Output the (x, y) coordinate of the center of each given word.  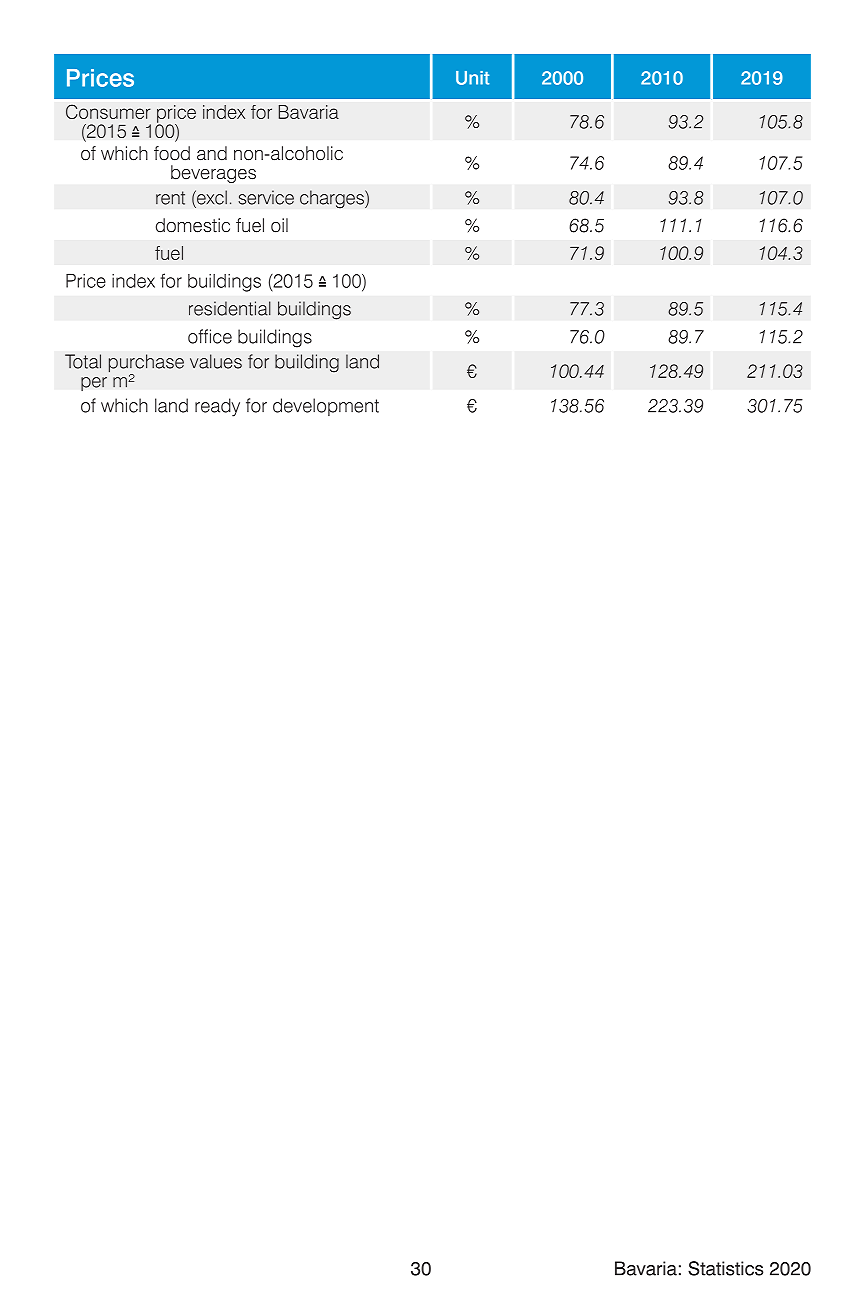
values (216, 361)
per (94, 384)
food (172, 153)
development (326, 407)
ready (217, 407)
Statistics (725, 1268)
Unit (472, 78)
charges (333, 199)
